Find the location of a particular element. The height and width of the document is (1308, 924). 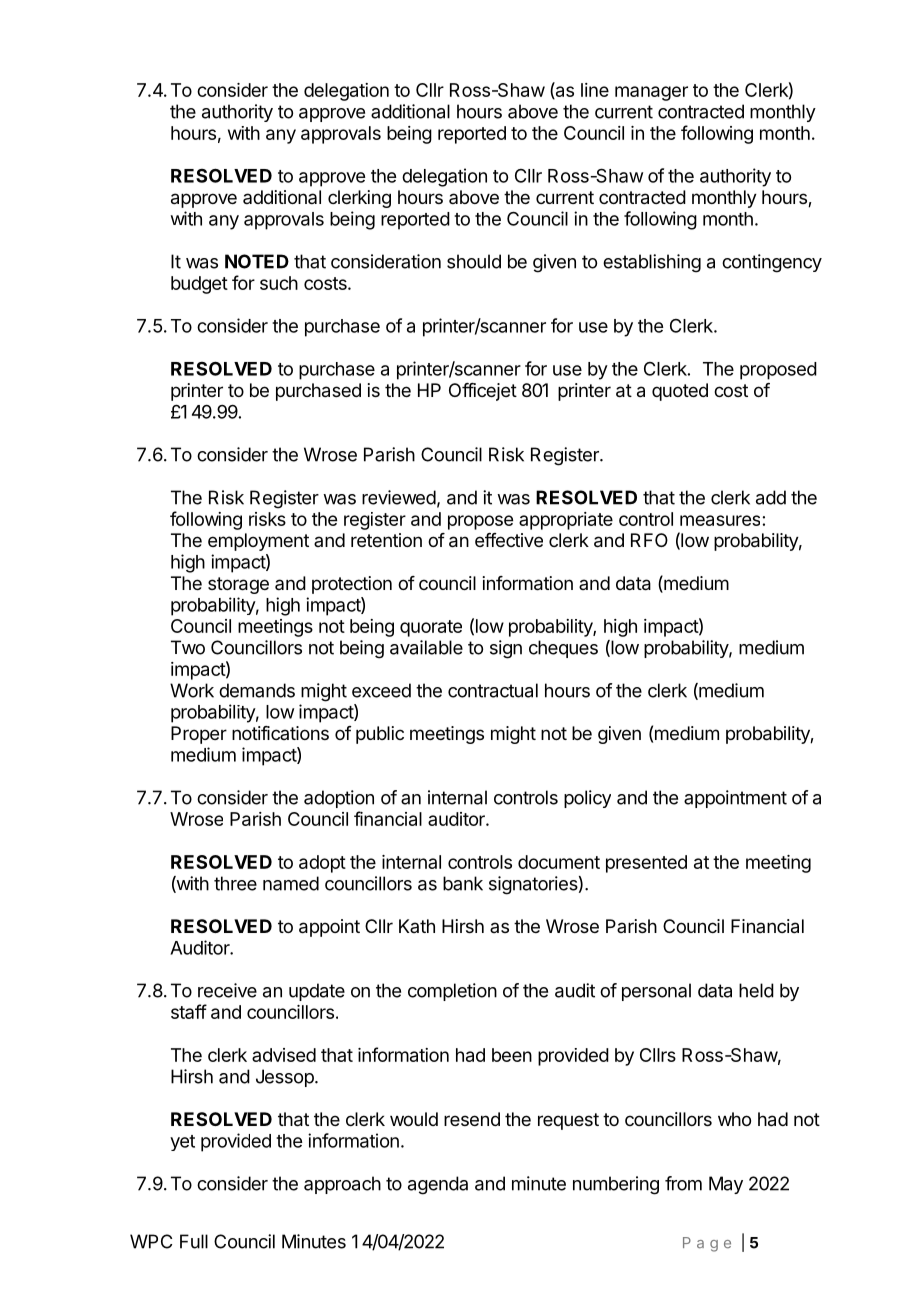

budget is located at coordinates (199, 285).
